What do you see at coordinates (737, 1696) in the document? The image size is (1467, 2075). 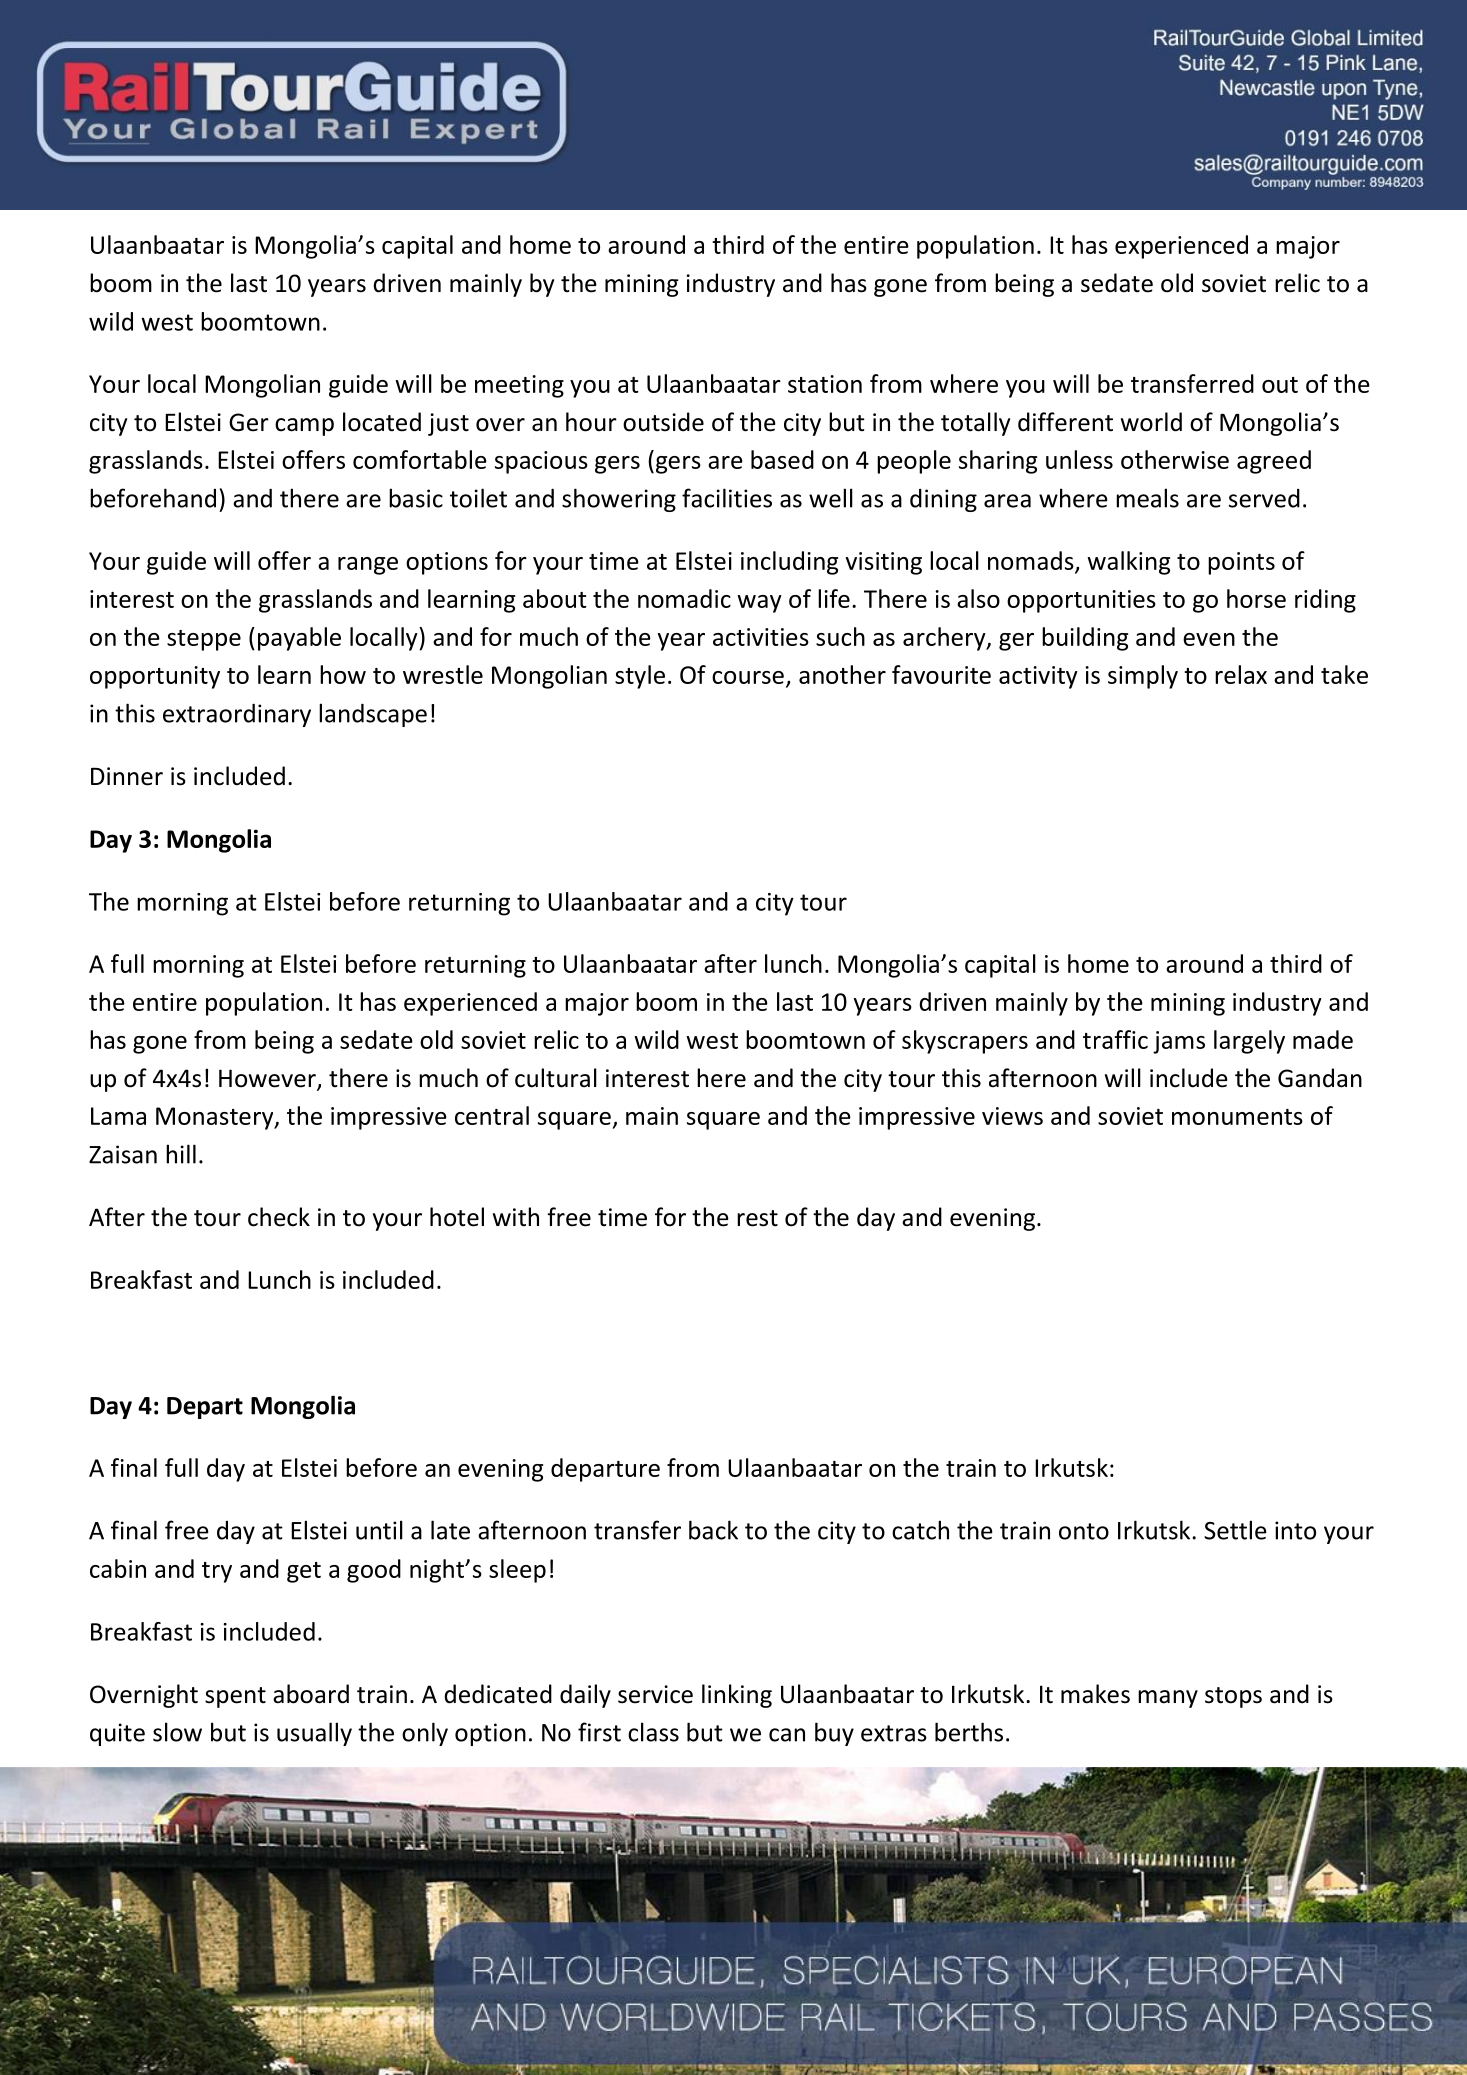 I see `linking` at bounding box center [737, 1696].
